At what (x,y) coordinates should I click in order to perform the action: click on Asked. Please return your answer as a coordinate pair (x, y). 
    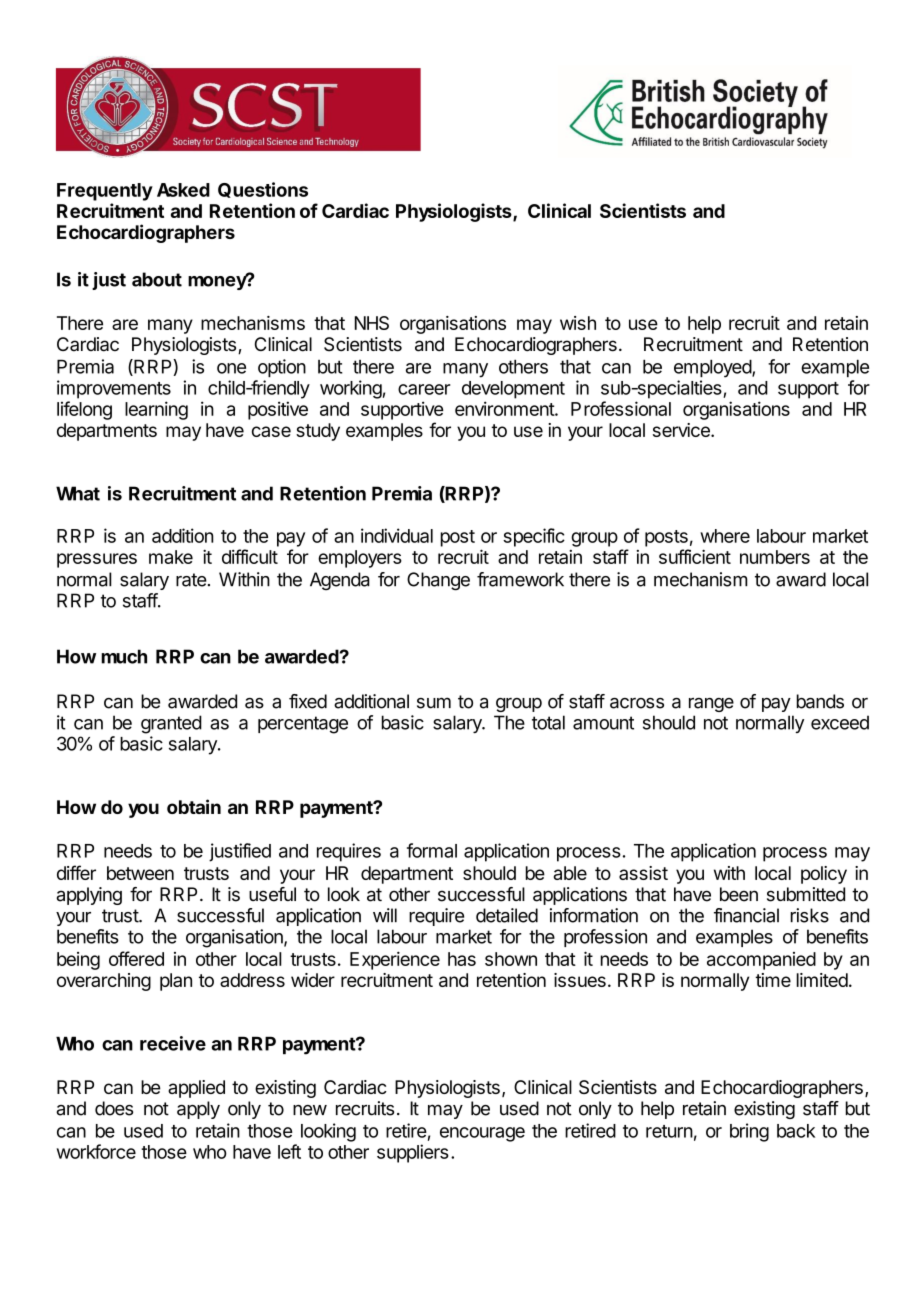
    Looking at the image, I should click on (183, 190).
